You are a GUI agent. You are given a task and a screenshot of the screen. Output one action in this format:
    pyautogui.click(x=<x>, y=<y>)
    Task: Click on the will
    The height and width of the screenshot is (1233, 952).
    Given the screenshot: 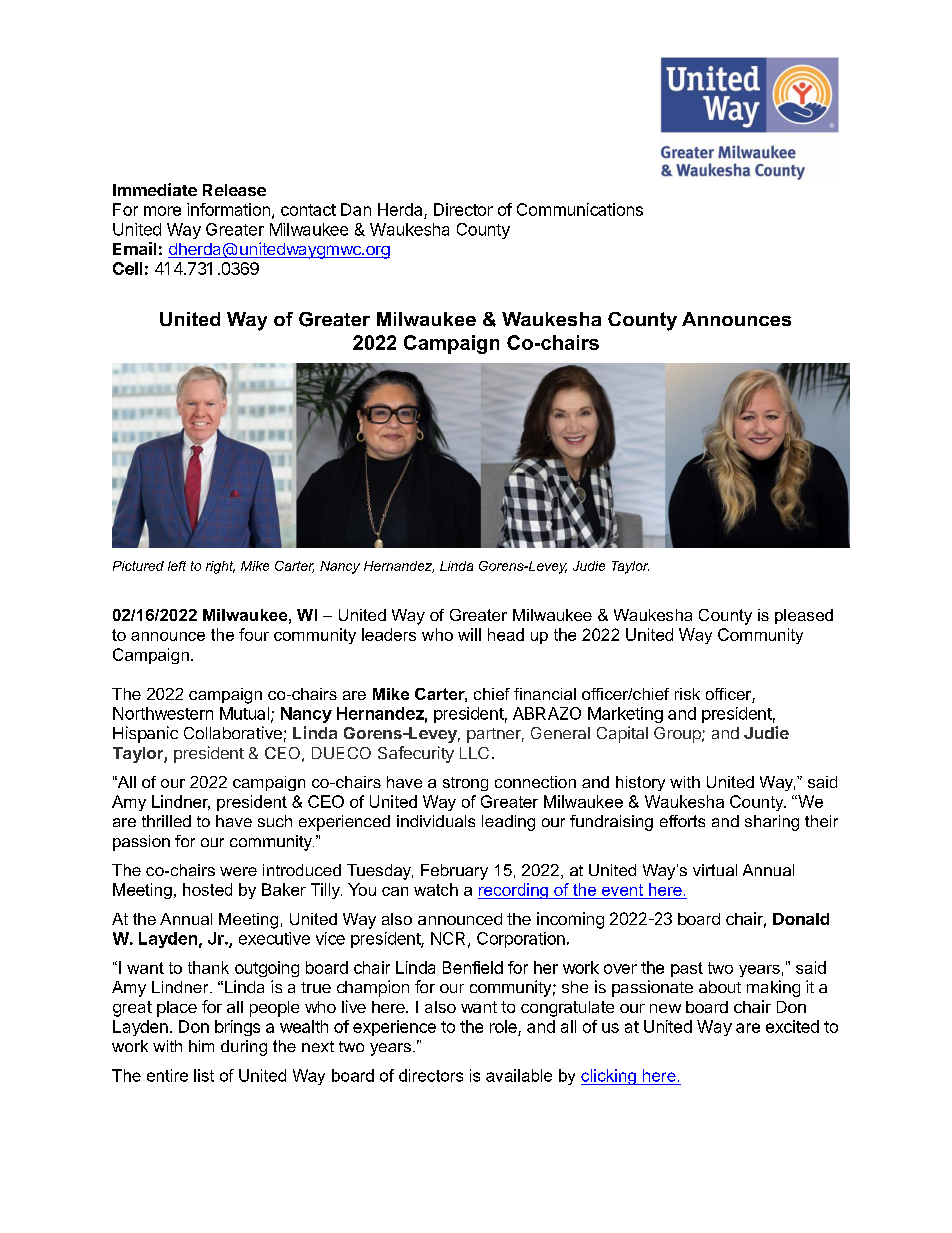 What is the action you would take?
    pyautogui.click(x=469, y=634)
